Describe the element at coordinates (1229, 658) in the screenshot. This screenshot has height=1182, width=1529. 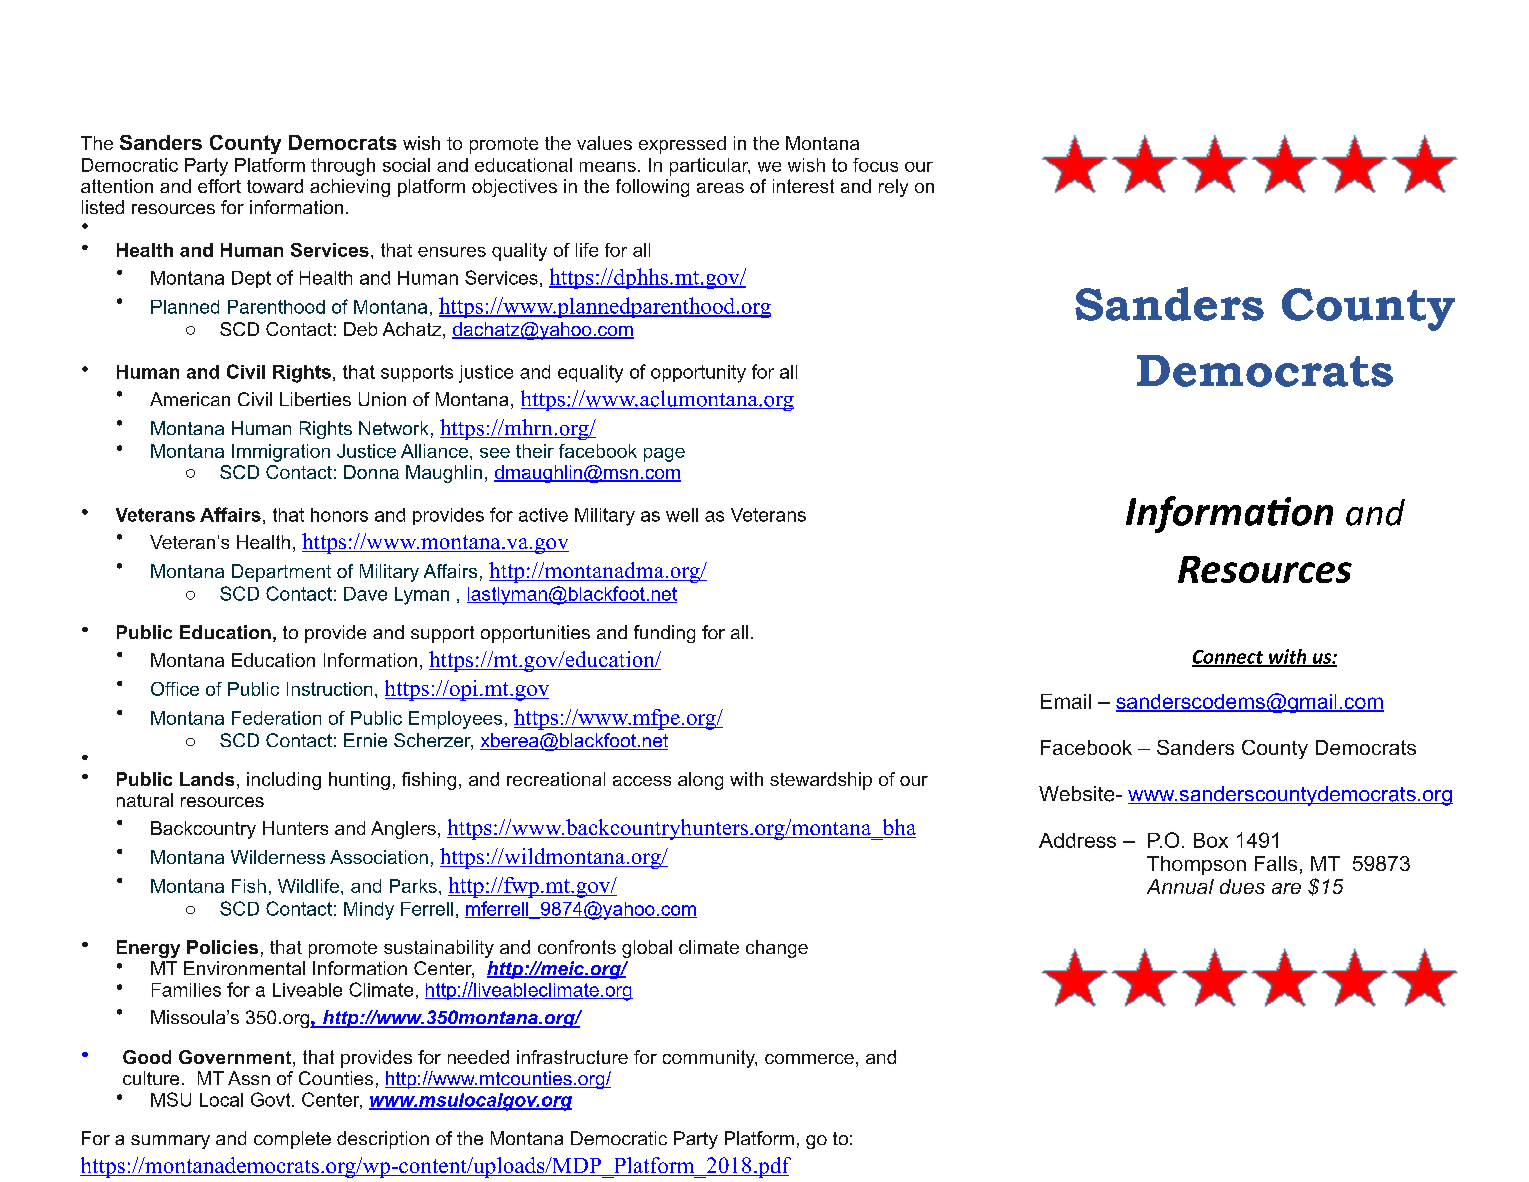
I see `Connect` at that location.
